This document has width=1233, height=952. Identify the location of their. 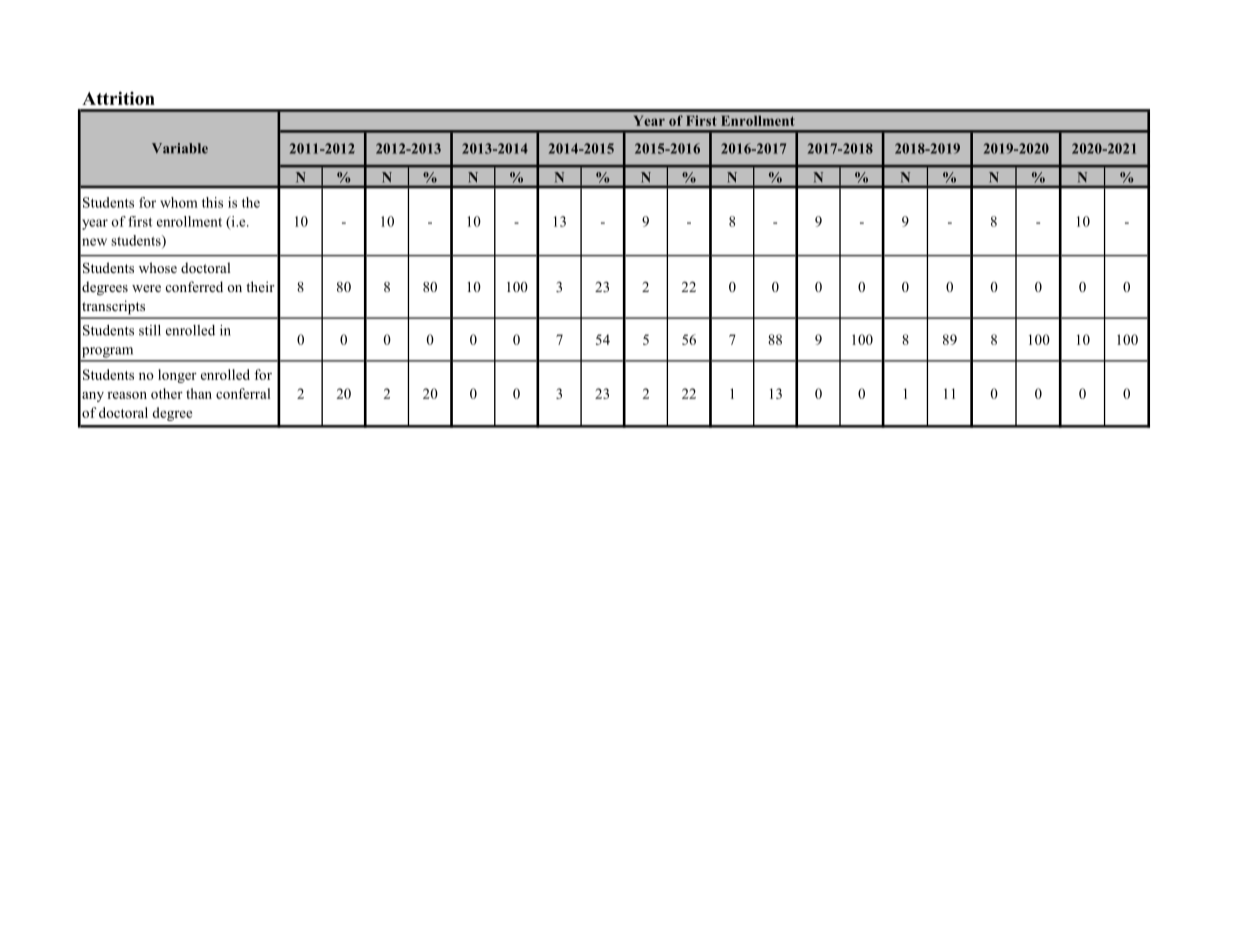
(260, 286).
